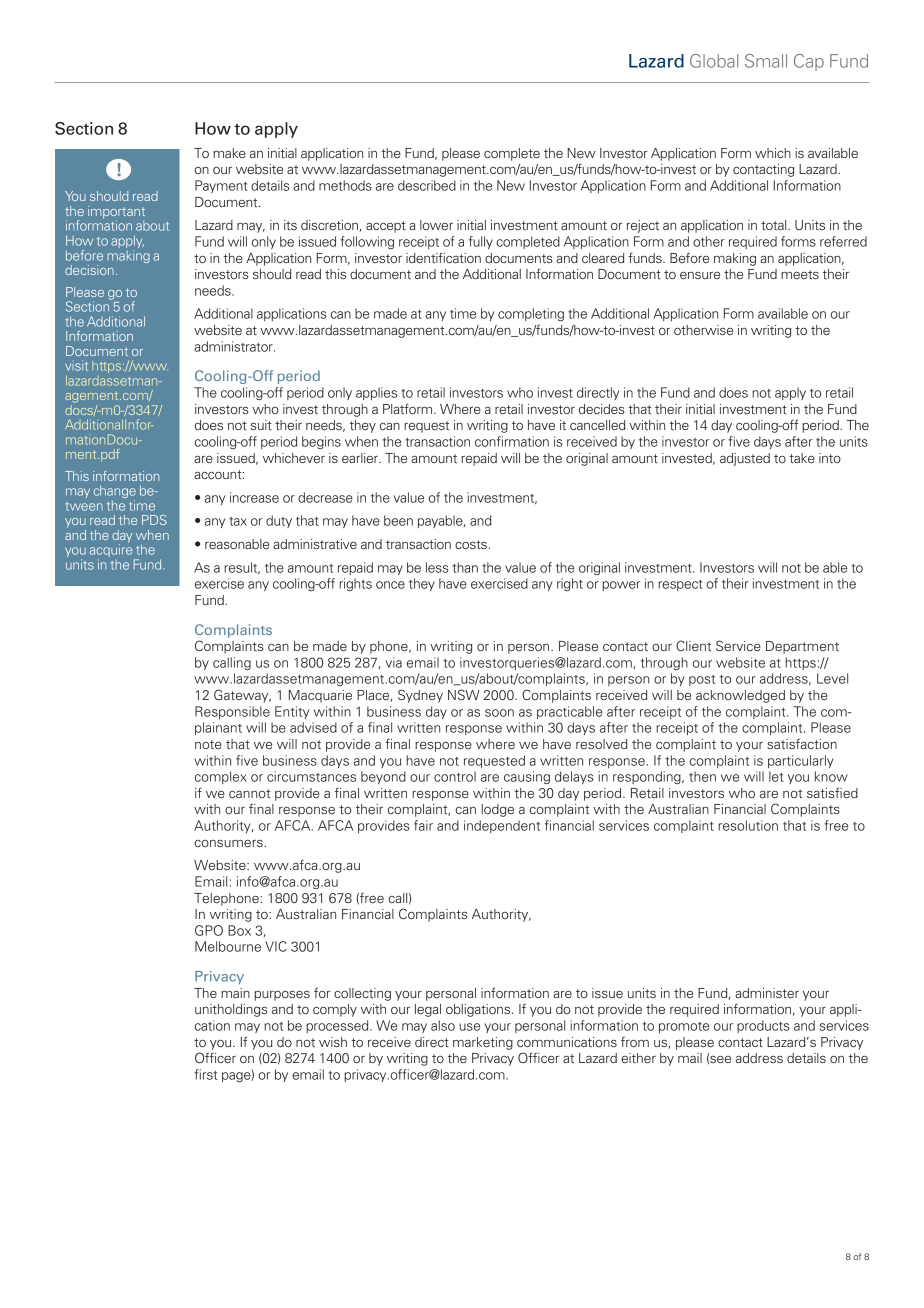 The image size is (924, 1308). What do you see at coordinates (483, 1043) in the screenshot?
I see `marketing` at bounding box center [483, 1043].
